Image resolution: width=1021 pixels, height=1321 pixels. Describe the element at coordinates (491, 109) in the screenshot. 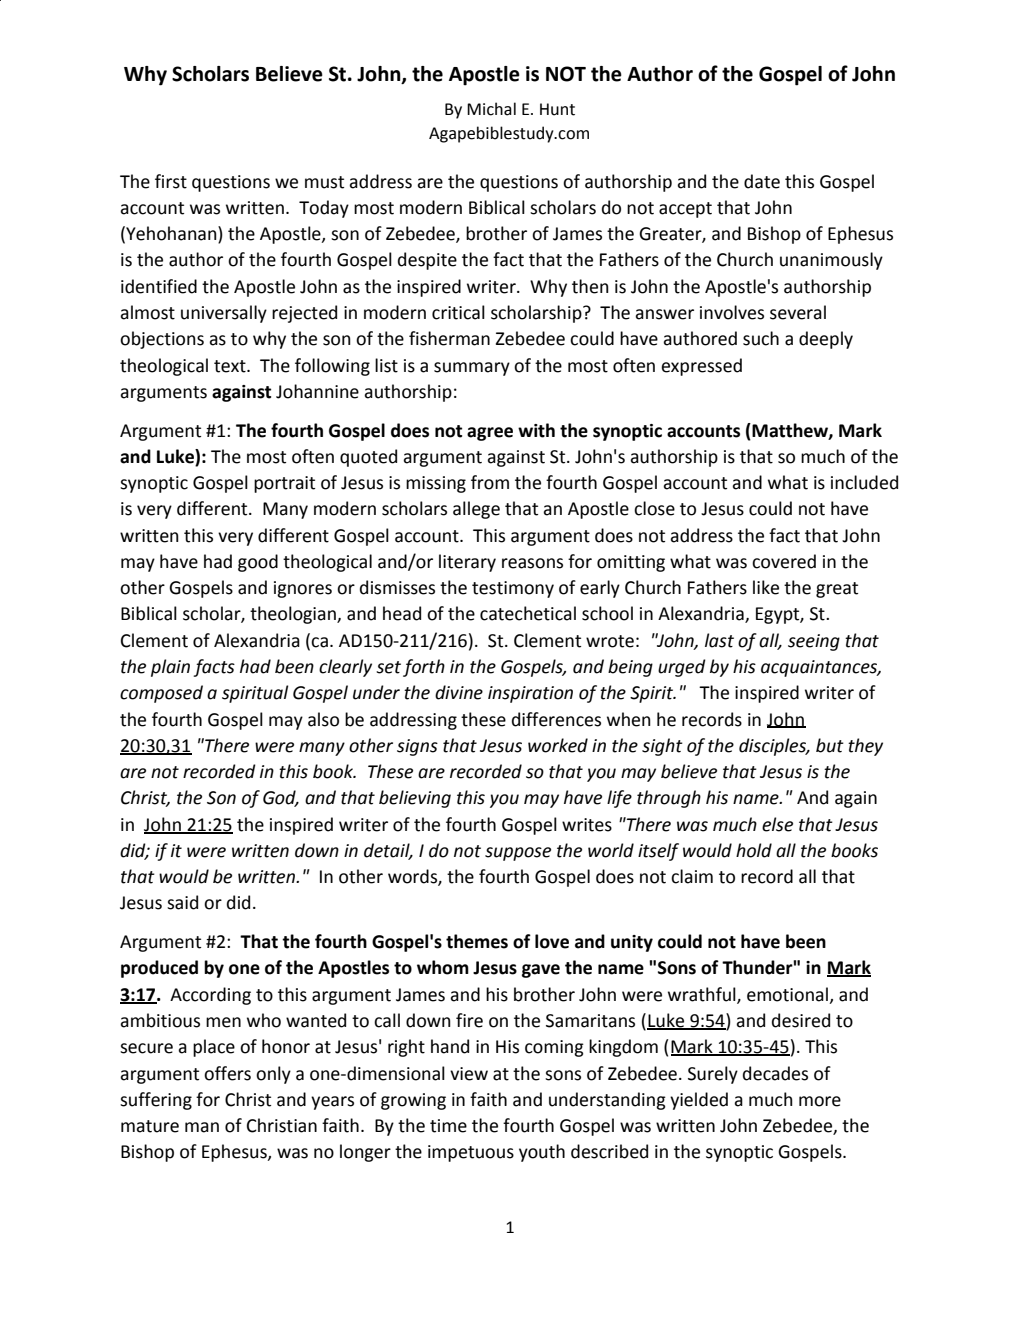

I see `Michal` at that location.
